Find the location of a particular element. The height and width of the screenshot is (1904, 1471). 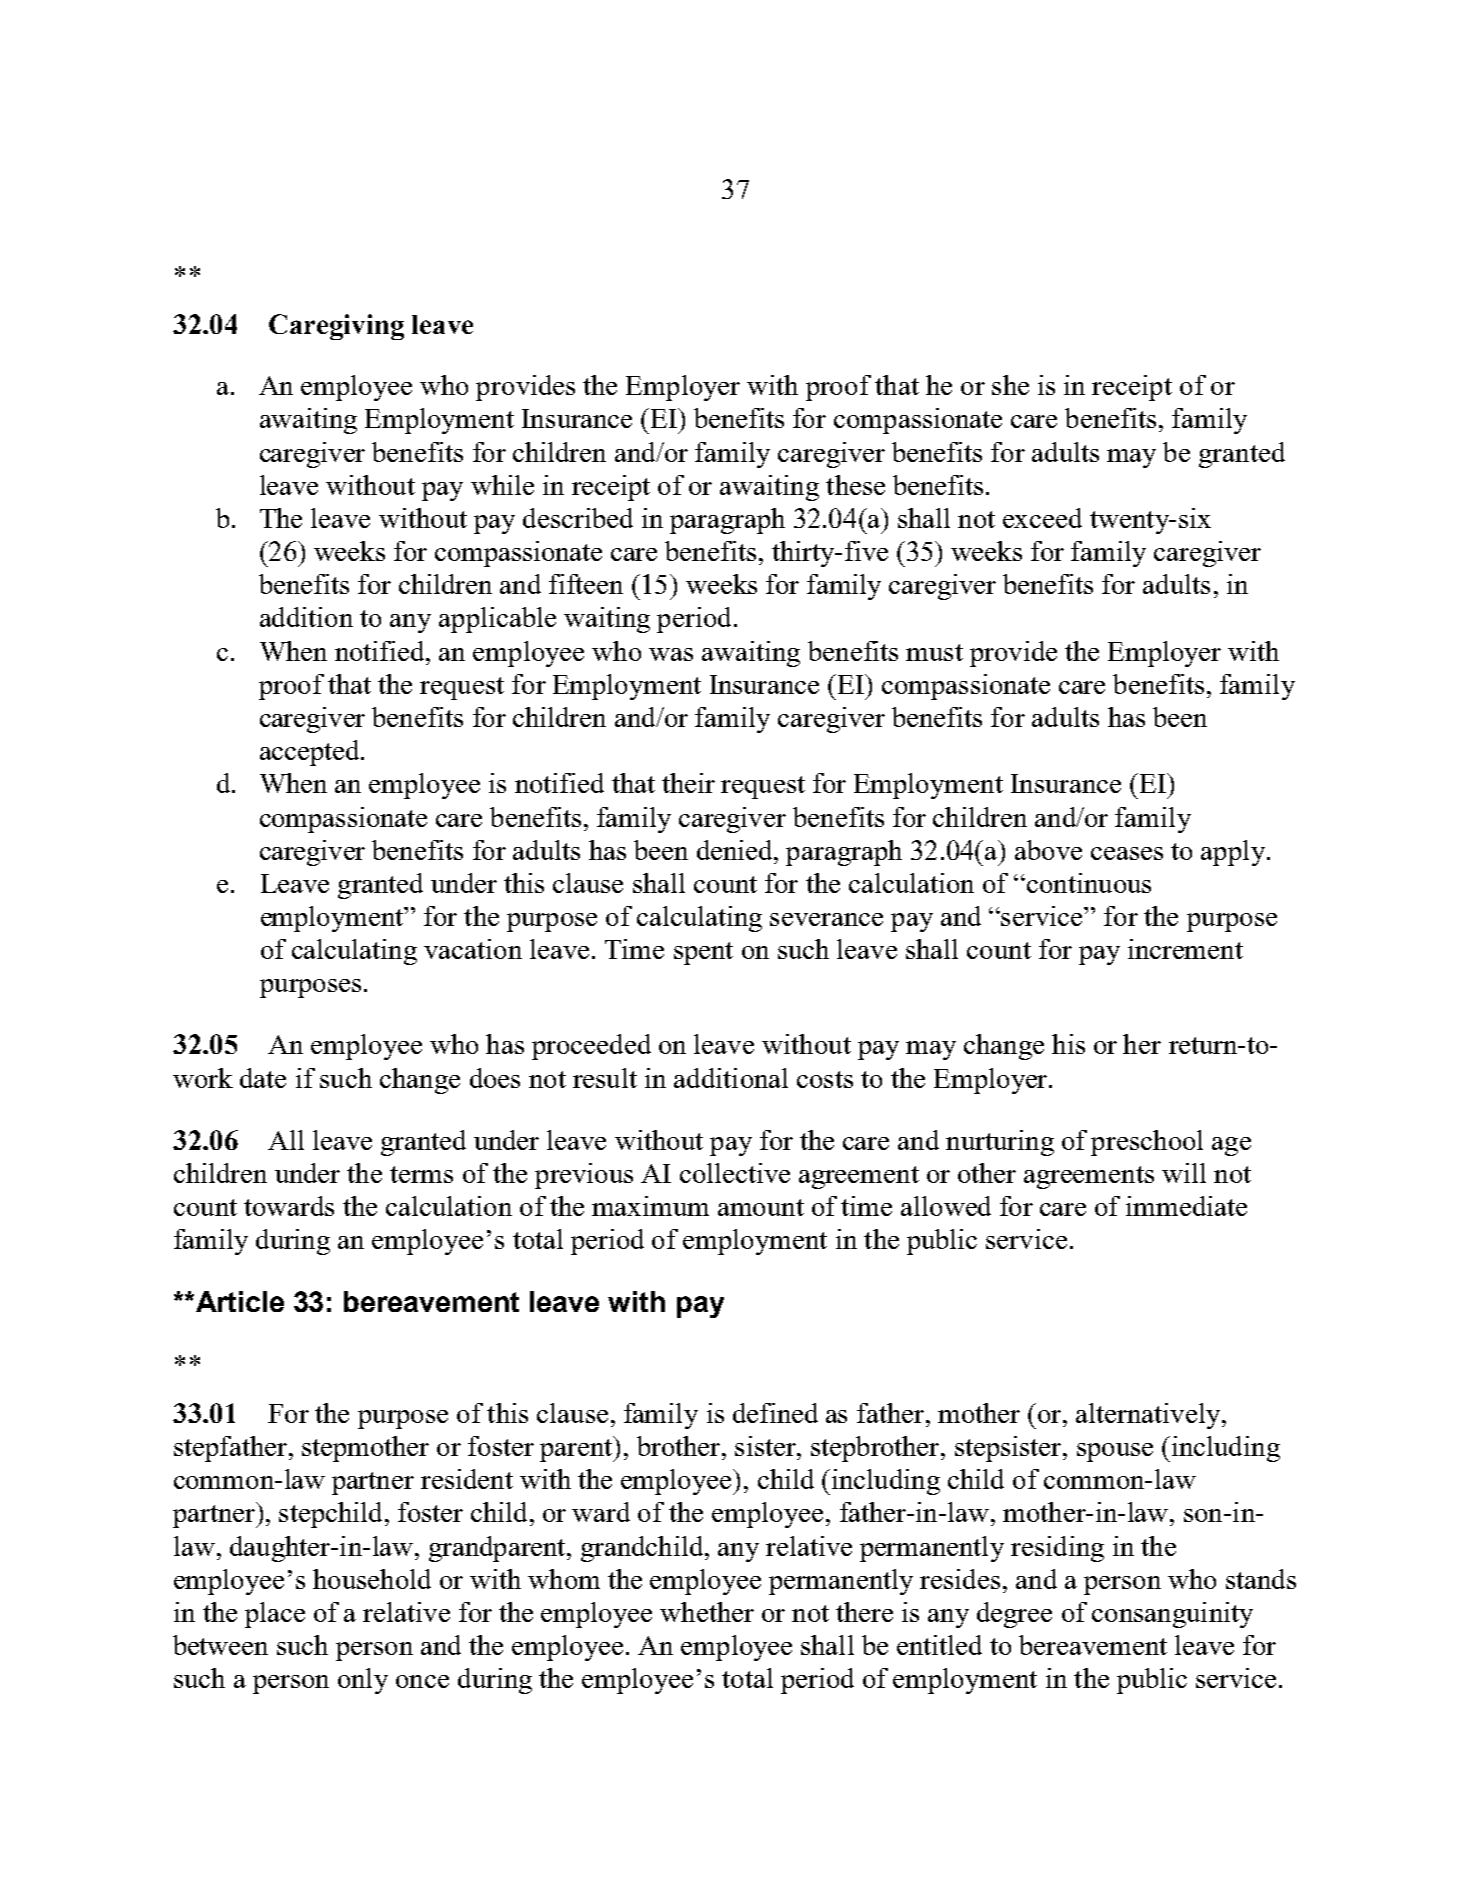

she is located at coordinates (1010, 385).
